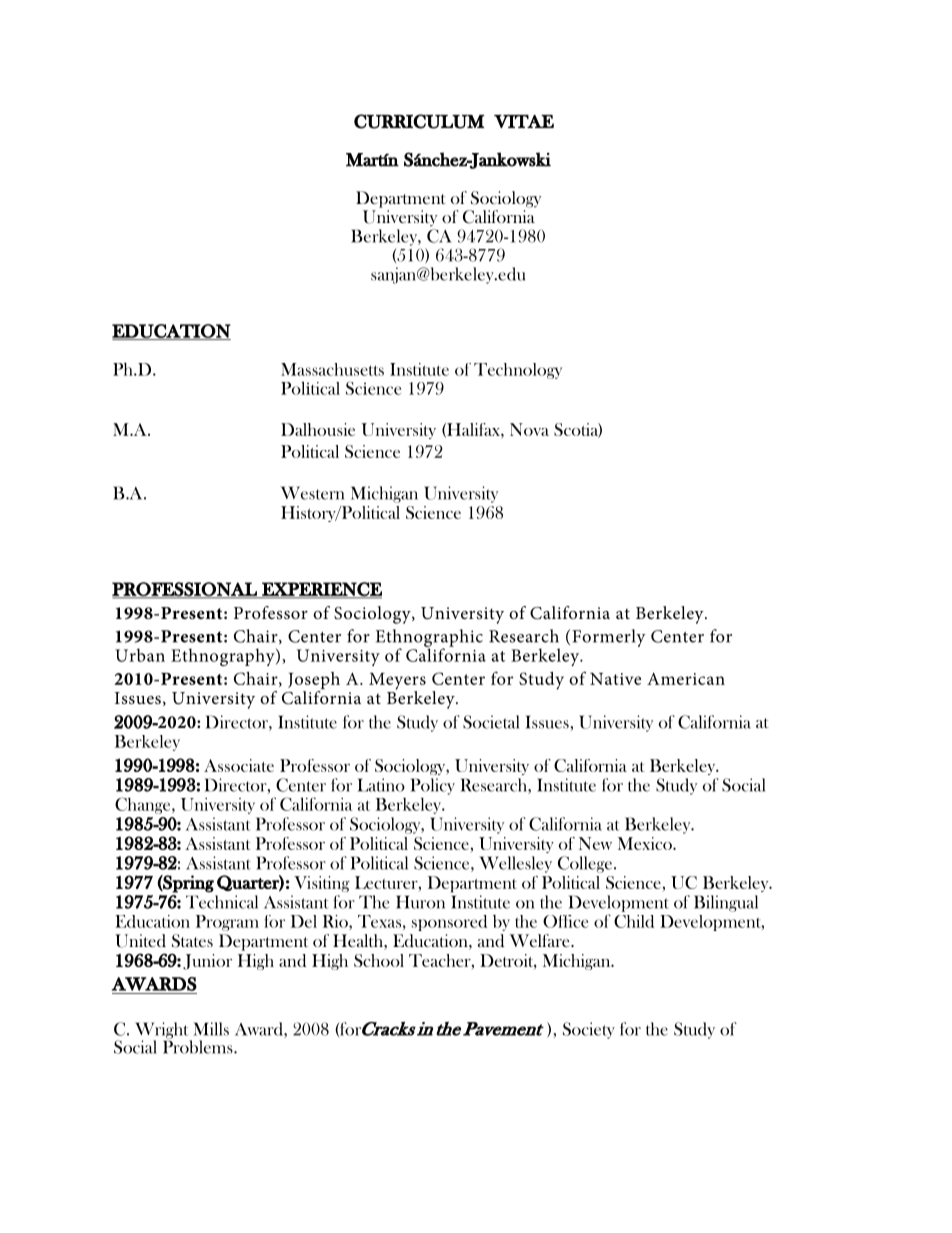  I want to click on Technology, so click(518, 371).
